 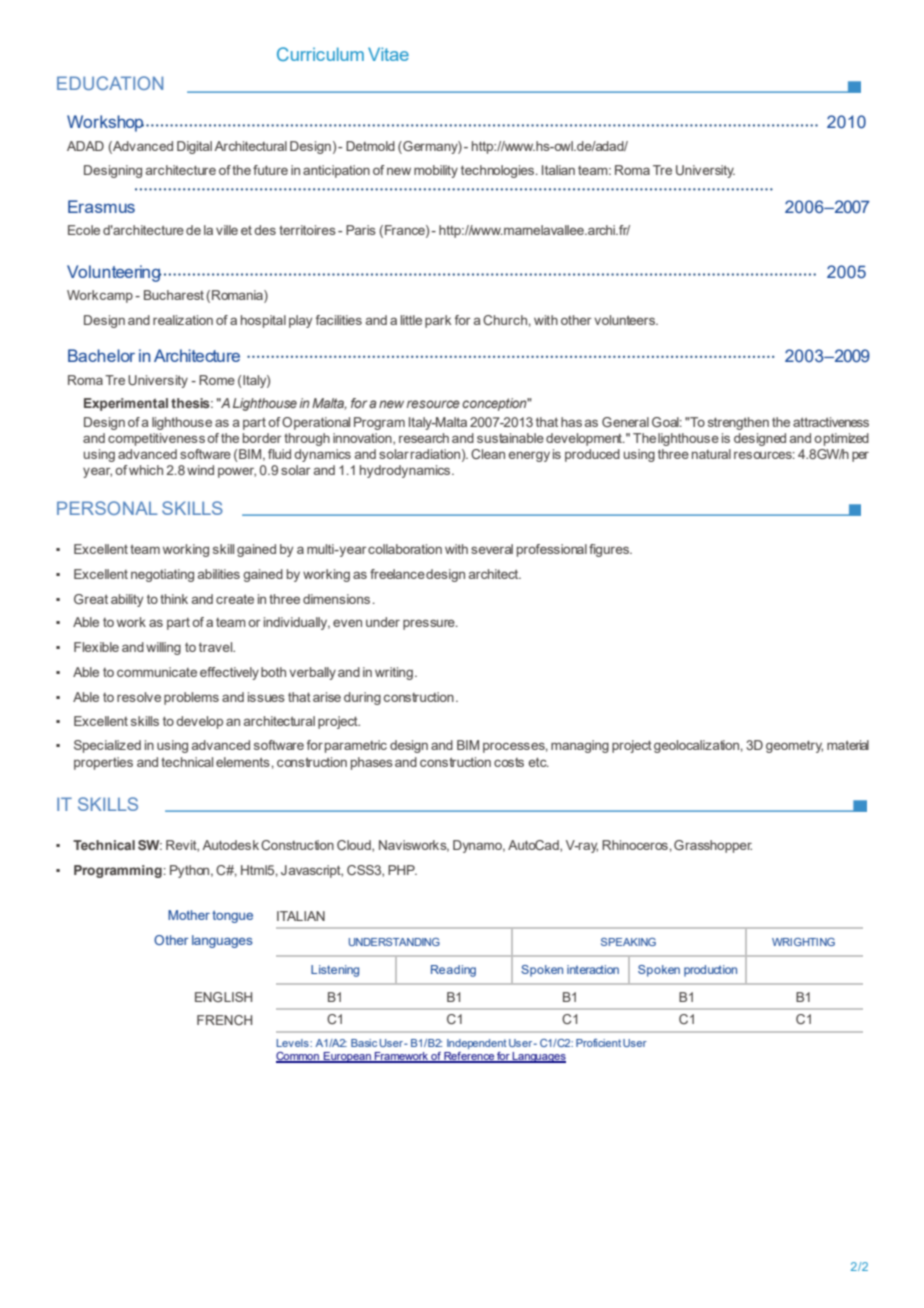 I want to click on Vitae, so click(x=388, y=54).
